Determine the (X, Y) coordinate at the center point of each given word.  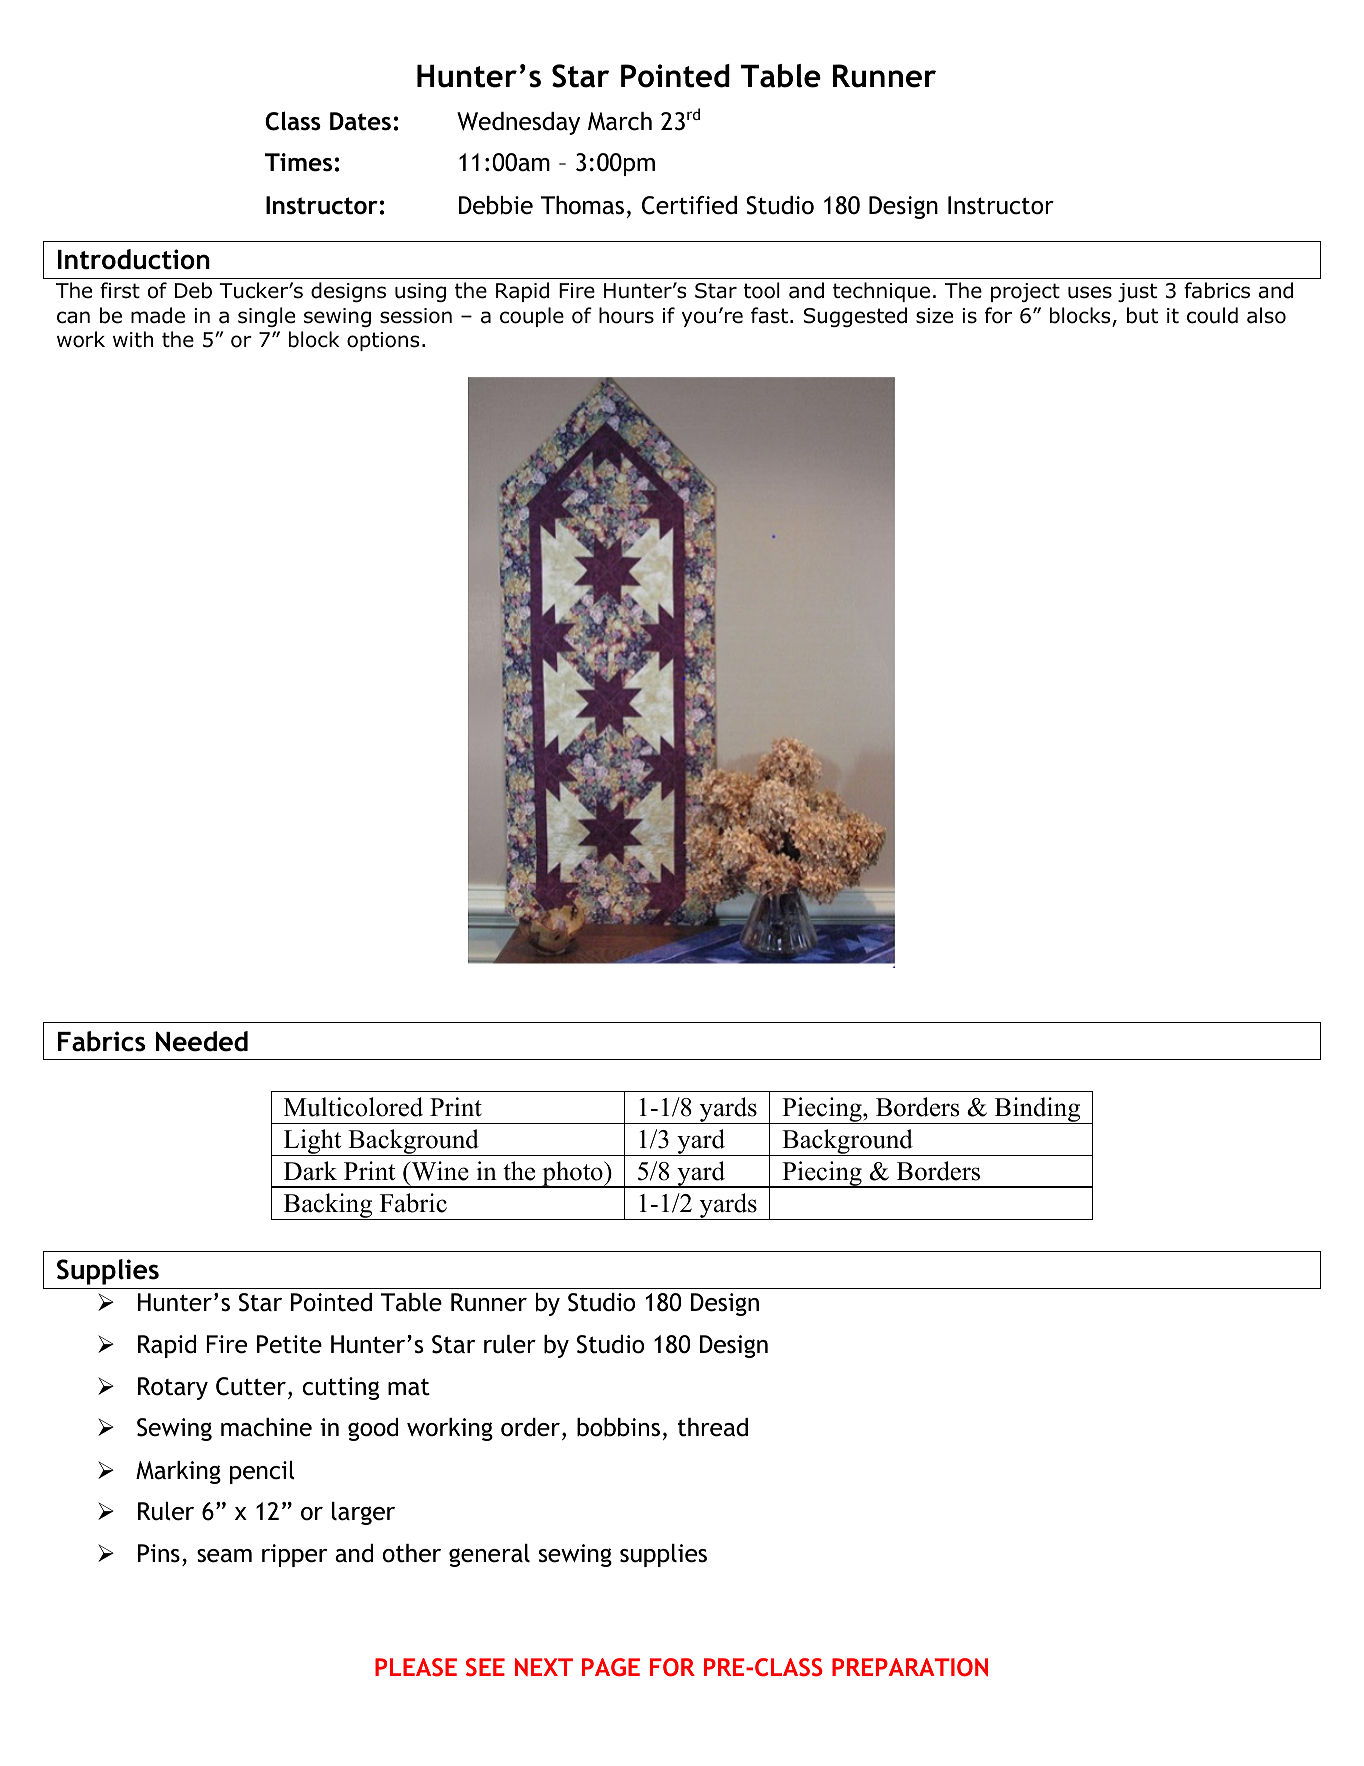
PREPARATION (910, 1667)
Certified (689, 205)
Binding (1037, 1110)
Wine (439, 1171)
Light (313, 1142)
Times (298, 162)
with (133, 339)
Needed (202, 1041)
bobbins (618, 1427)
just (1137, 292)
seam (224, 1556)
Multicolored (353, 1107)
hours (626, 315)
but (1142, 315)
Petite (289, 1344)
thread (713, 1427)
